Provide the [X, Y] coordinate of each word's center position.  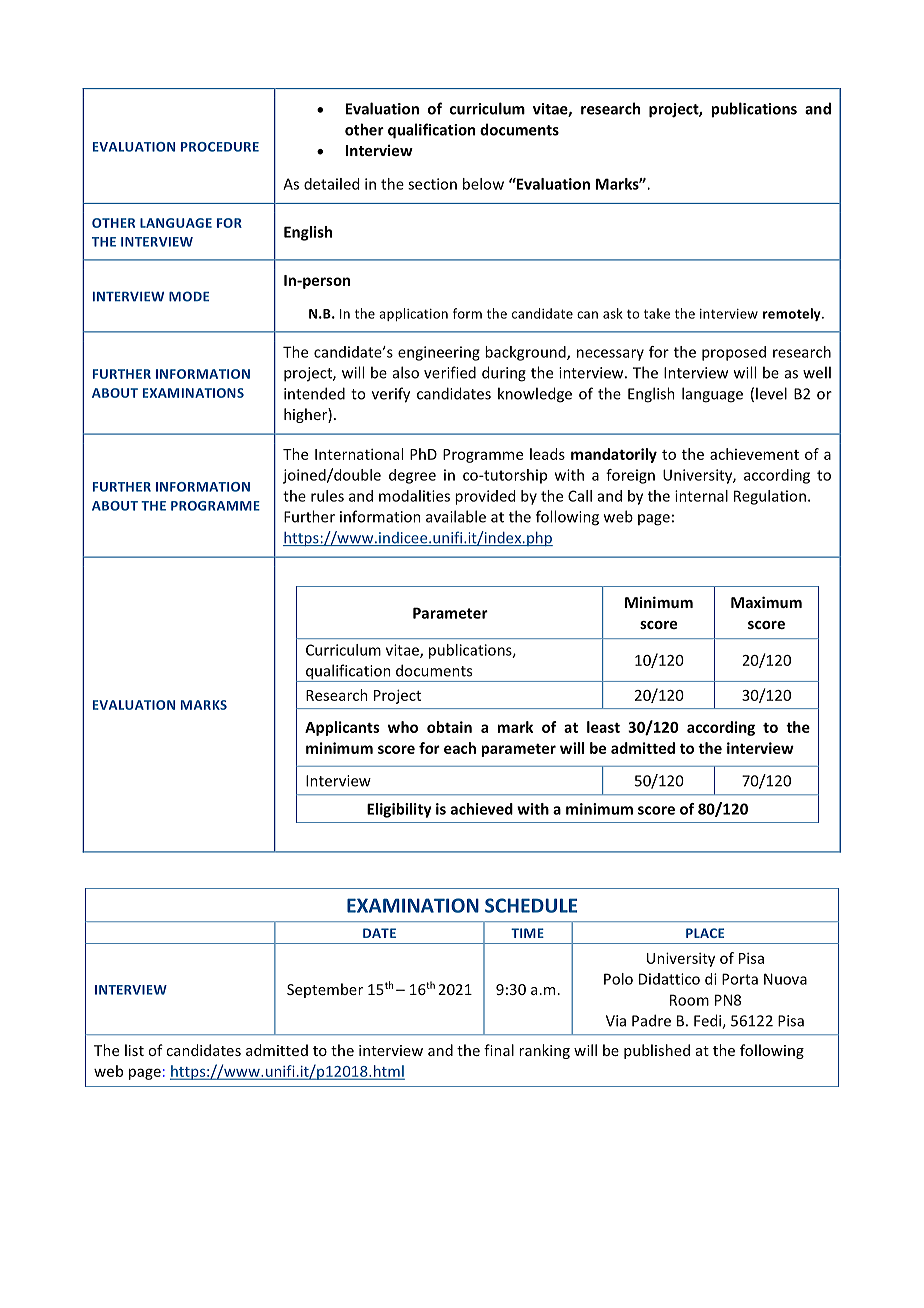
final [499, 1050]
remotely [793, 314]
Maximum [766, 602]
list [134, 1050]
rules [327, 496]
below [483, 184]
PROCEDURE [220, 147]
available [456, 516]
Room [689, 1000]
